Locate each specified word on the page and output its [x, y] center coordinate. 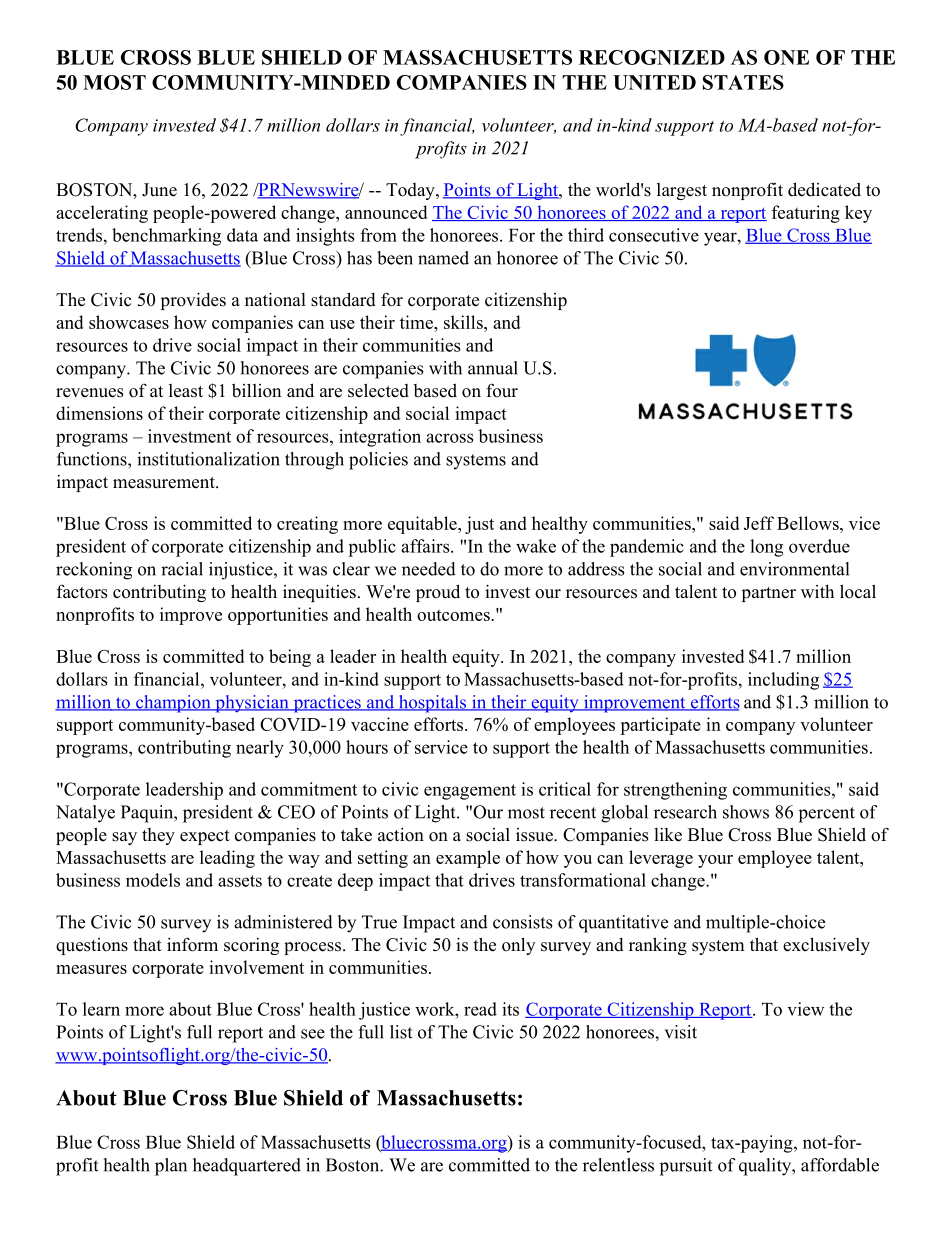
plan [171, 1167]
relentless [618, 1165]
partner [769, 594]
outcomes [454, 615]
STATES [743, 82]
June [159, 190]
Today [411, 191]
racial [182, 569]
